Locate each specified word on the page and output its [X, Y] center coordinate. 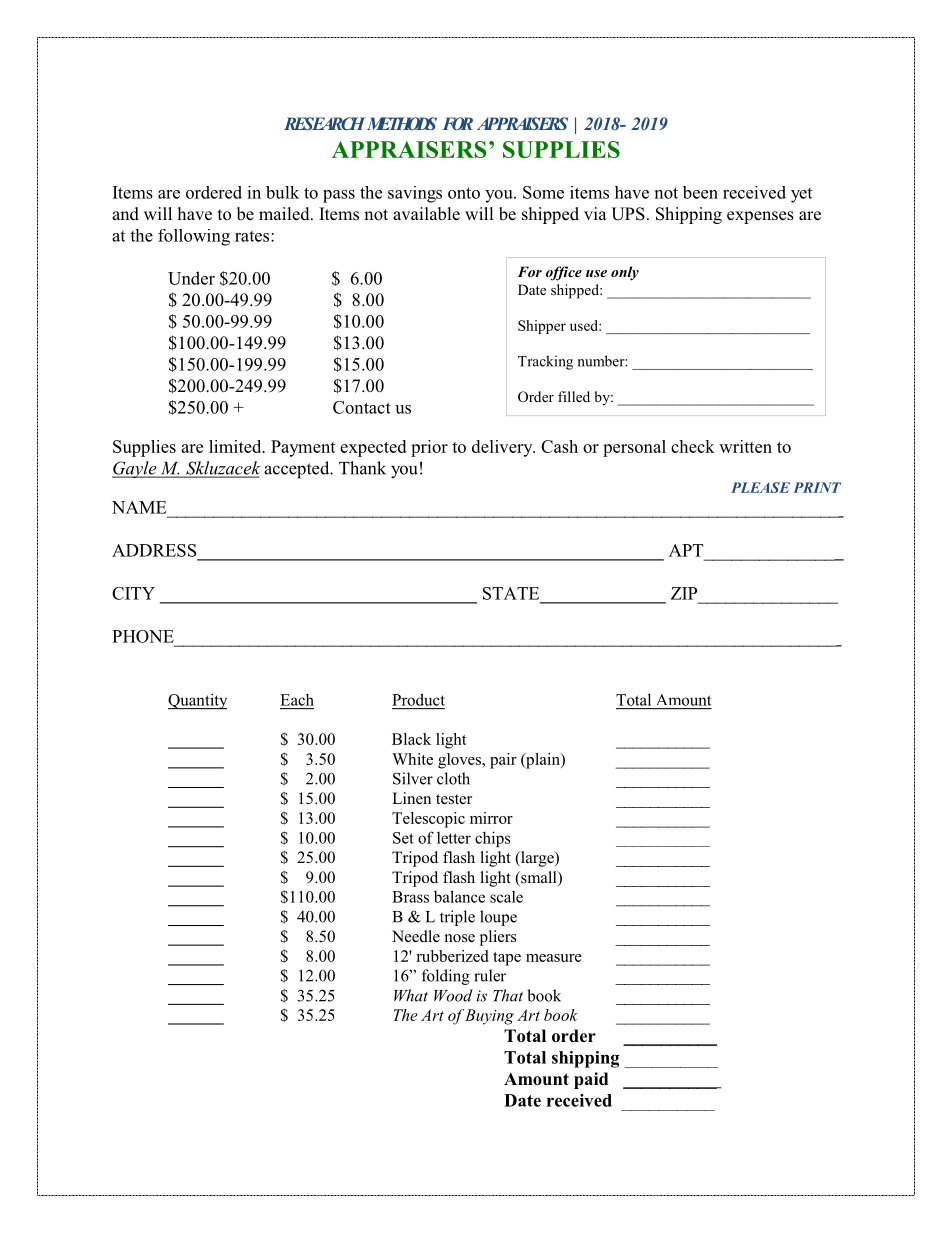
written [745, 446]
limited [236, 446]
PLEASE [760, 487]
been [700, 192]
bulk [282, 192]
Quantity [197, 701]
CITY [133, 593]
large [537, 859]
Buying [489, 1017]
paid [591, 1080]
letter [454, 838]
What [411, 995]
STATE [511, 593]
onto [464, 193]
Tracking [545, 362]
